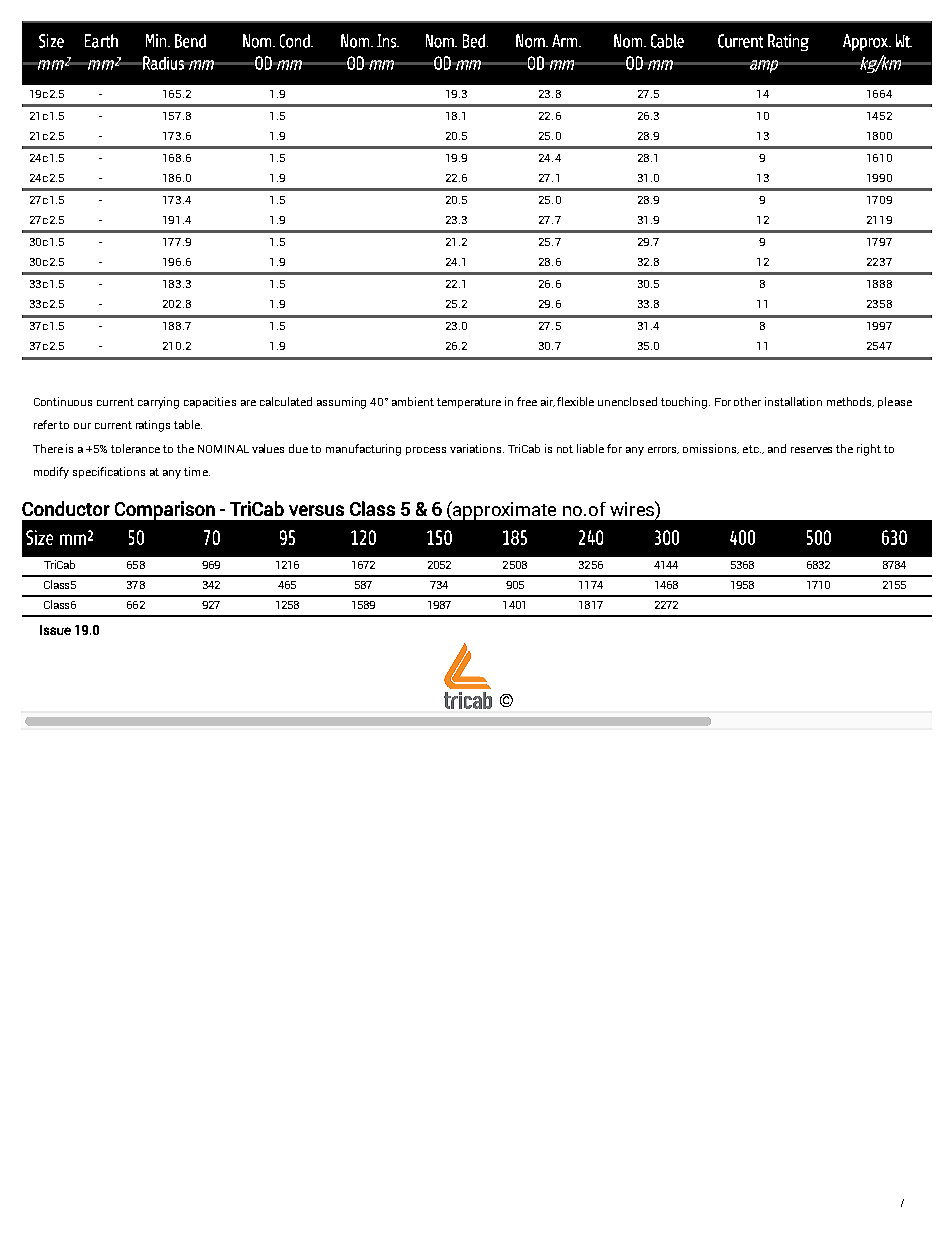 This screenshot has height=1233, width=952. Describe the element at coordinates (793, 401) in the screenshot. I see `installation` at that location.
